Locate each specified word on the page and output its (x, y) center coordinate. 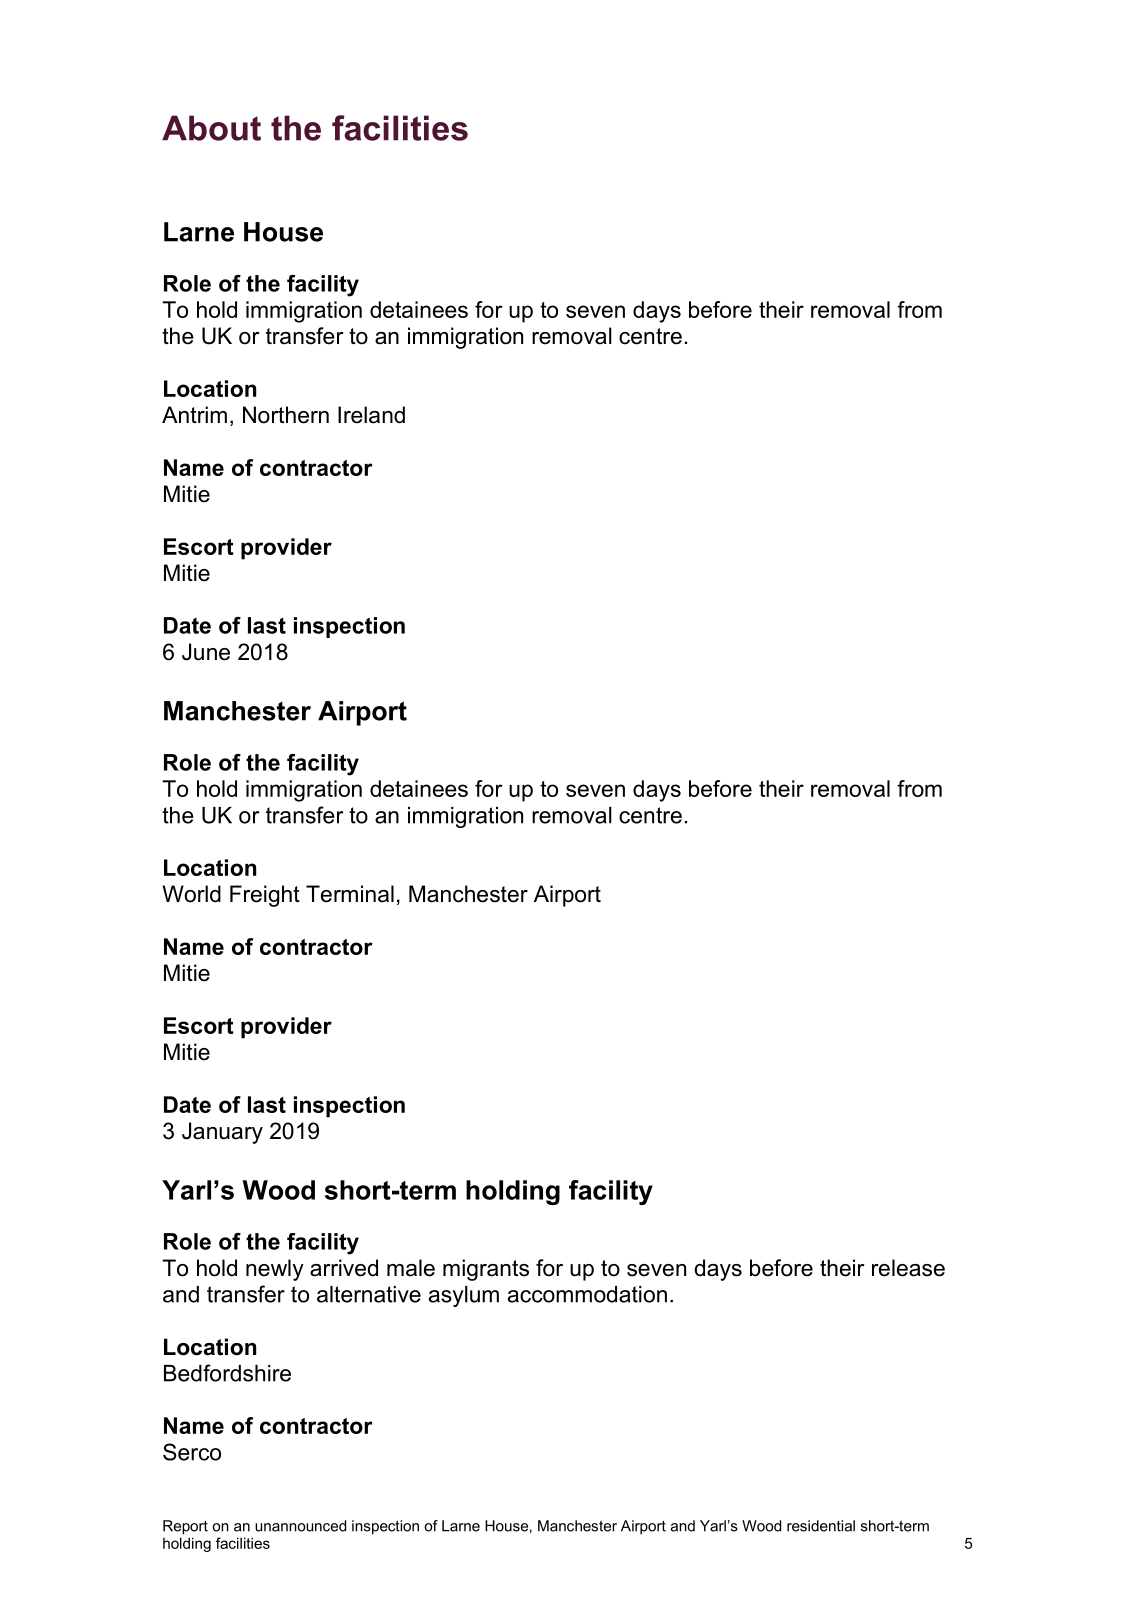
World (191, 894)
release (908, 1268)
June (206, 652)
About (211, 128)
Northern (286, 415)
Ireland (371, 415)
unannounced (300, 1526)
